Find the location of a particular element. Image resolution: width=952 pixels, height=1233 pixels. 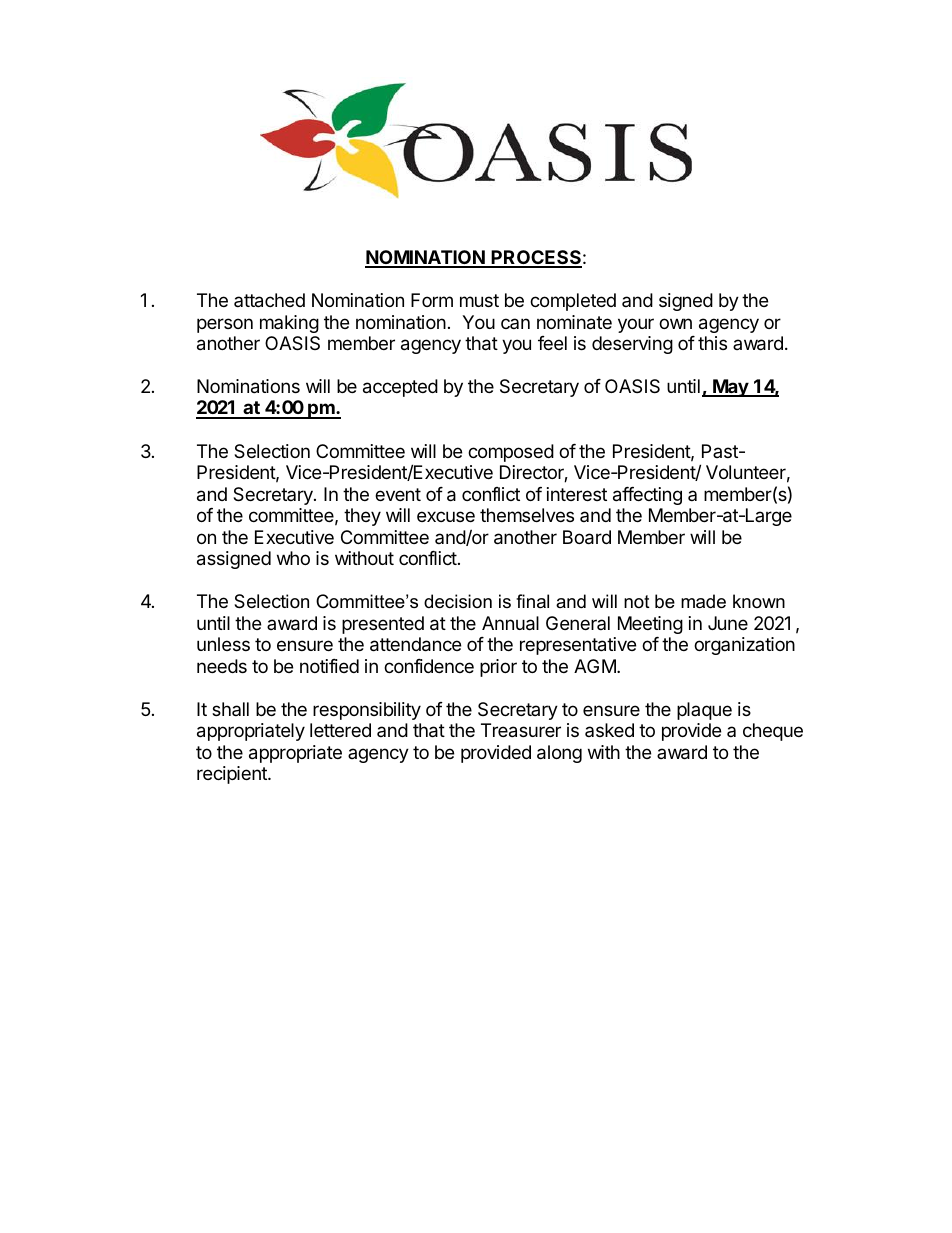

themselves is located at coordinates (527, 515).
